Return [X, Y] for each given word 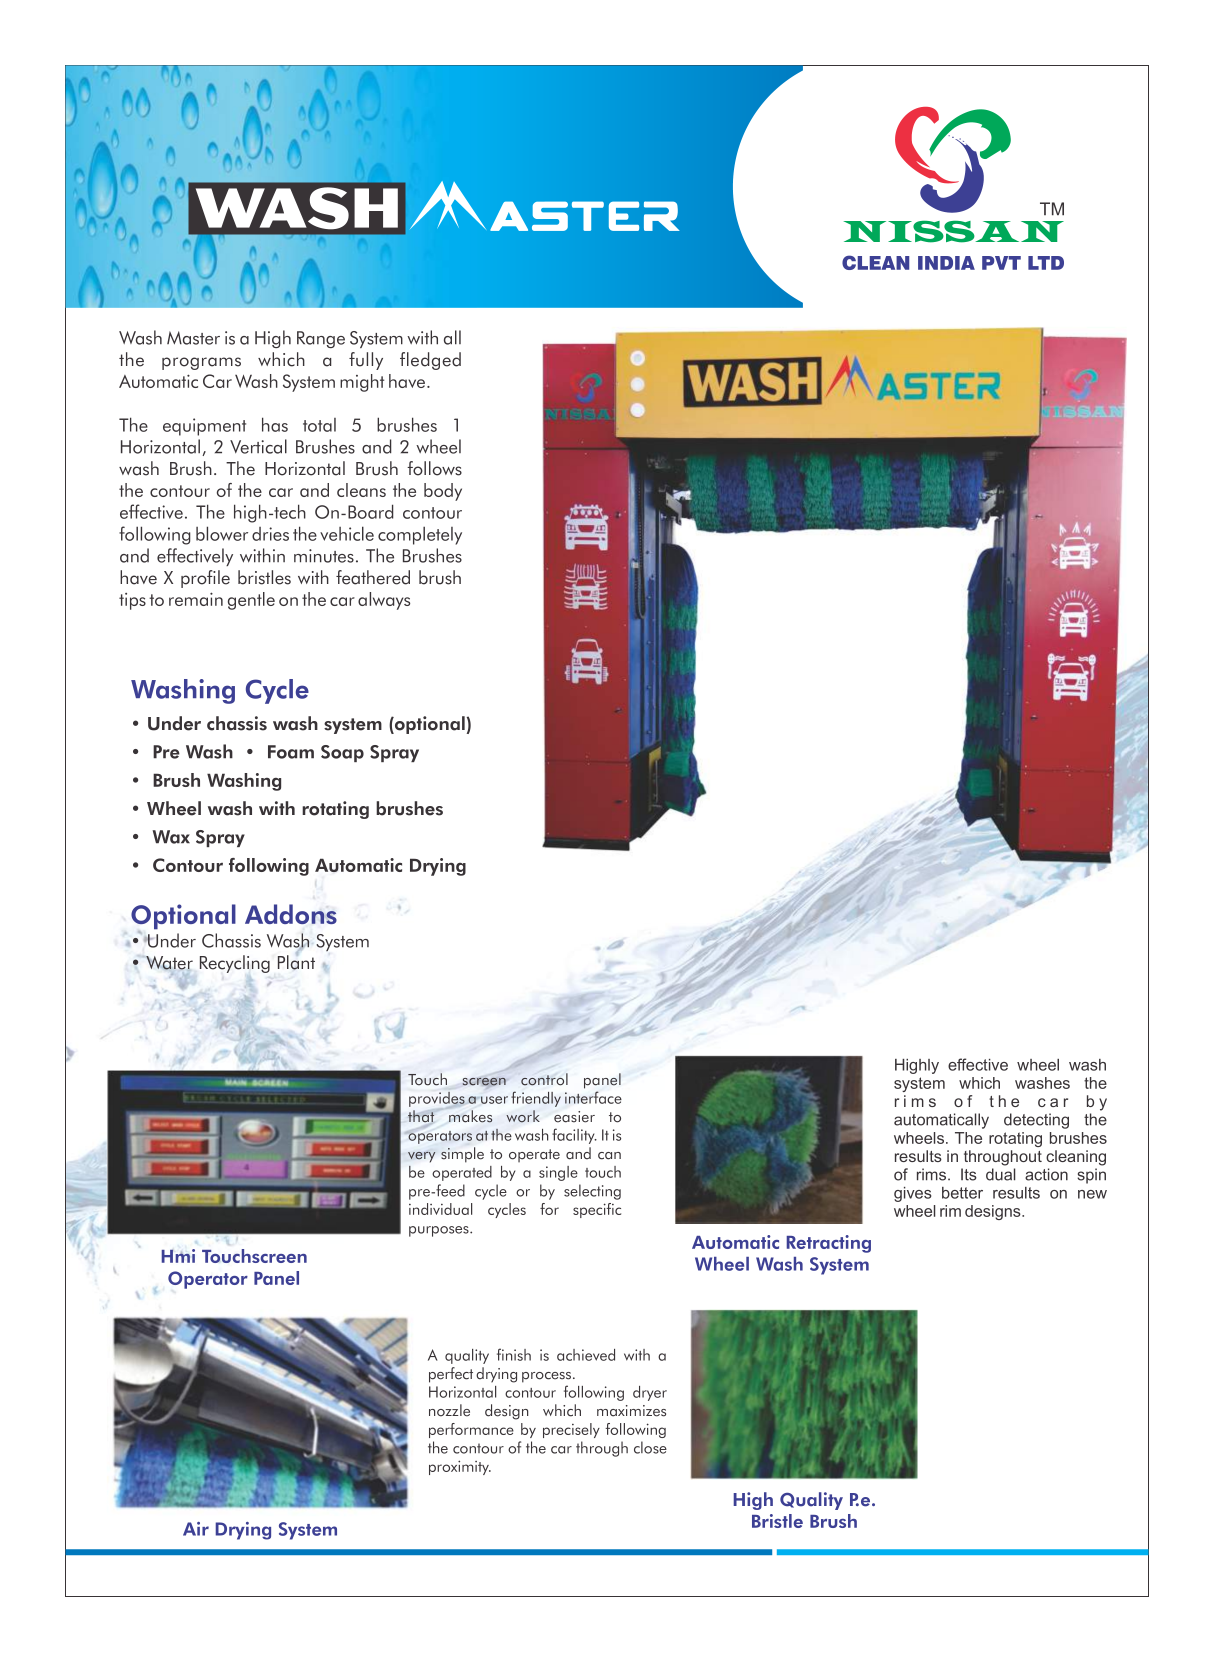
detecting [1036, 1121]
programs [201, 363]
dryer [650, 1393]
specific [597, 1210]
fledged [430, 361]
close [650, 1447]
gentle [251, 601]
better [962, 1193]
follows [434, 468]
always [384, 601]
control [544, 1079]
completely [420, 535]
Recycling [235, 964]
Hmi [178, 1256]
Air [196, 1529]
